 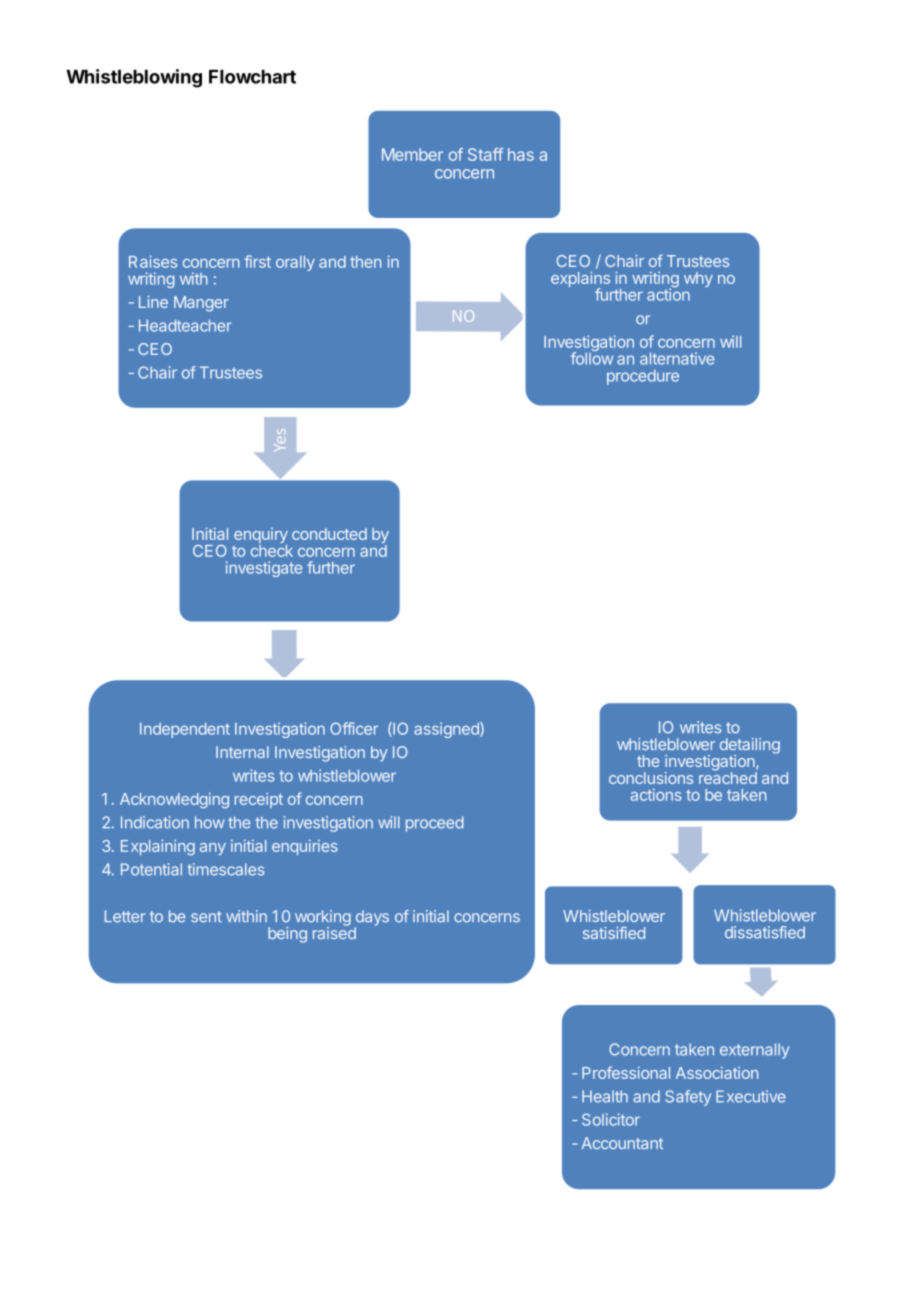 What do you see at coordinates (521, 154) in the screenshot?
I see `has` at bounding box center [521, 154].
